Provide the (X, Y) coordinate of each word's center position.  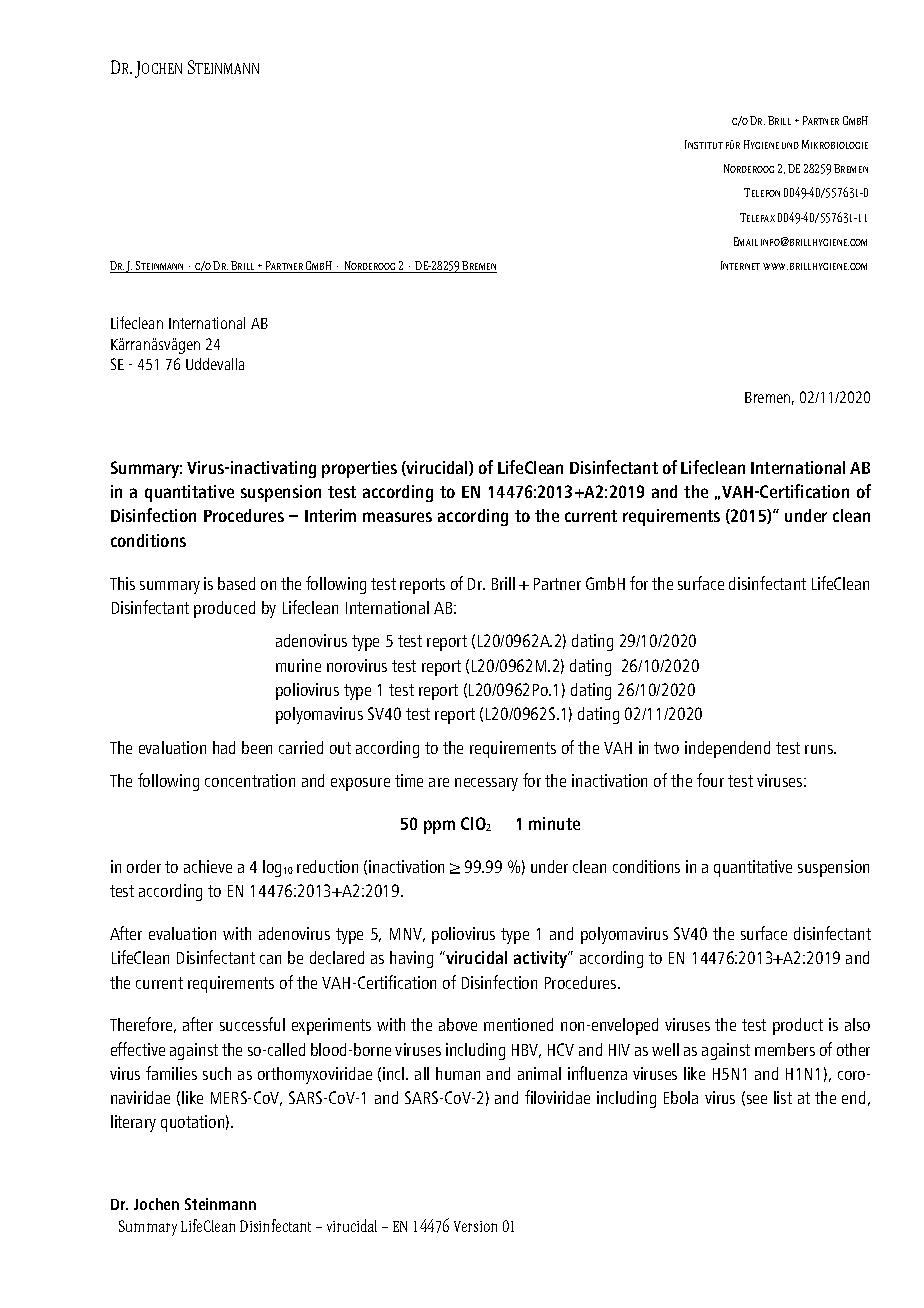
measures (397, 517)
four (710, 780)
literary (133, 1123)
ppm (439, 827)
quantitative (189, 493)
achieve (208, 866)
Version (475, 1226)
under (806, 515)
